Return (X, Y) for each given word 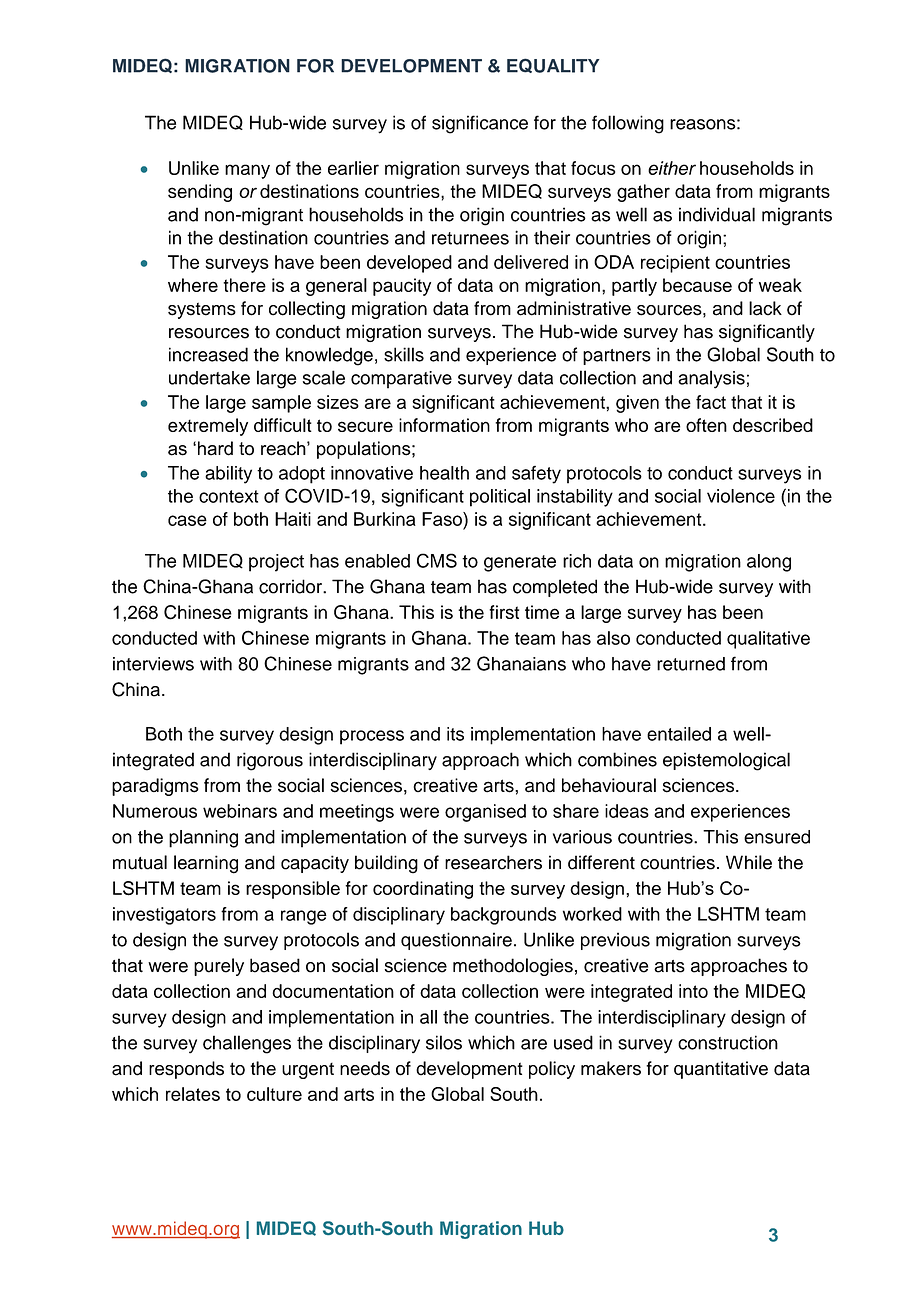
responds (186, 1070)
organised (485, 813)
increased (208, 354)
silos (444, 1042)
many (247, 171)
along (769, 563)
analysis (711, 379)
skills (404, 354)
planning (203, 839)
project (276, 563)
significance (480, 124)
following (628, 124)
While (749, 862)
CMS (437, 560)
